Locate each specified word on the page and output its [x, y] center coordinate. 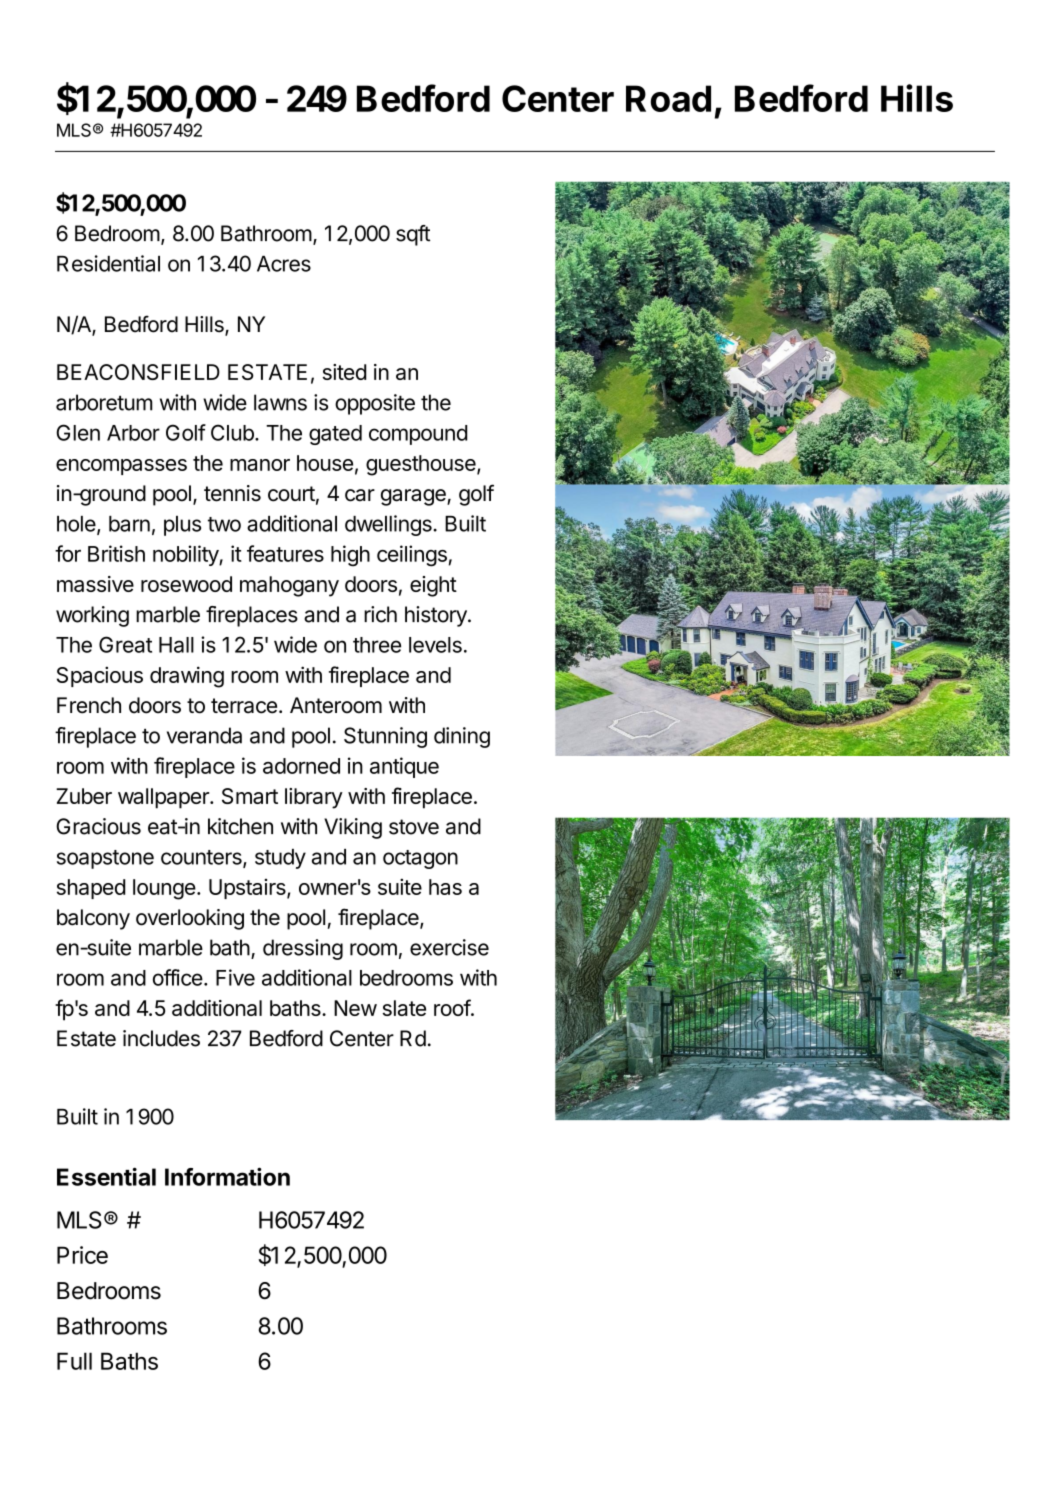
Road [668, 98]
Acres [284, 264]
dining [462, 737]
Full [74, 1361]
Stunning [385, 737]
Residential [108, 263]
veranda [204, 735]
